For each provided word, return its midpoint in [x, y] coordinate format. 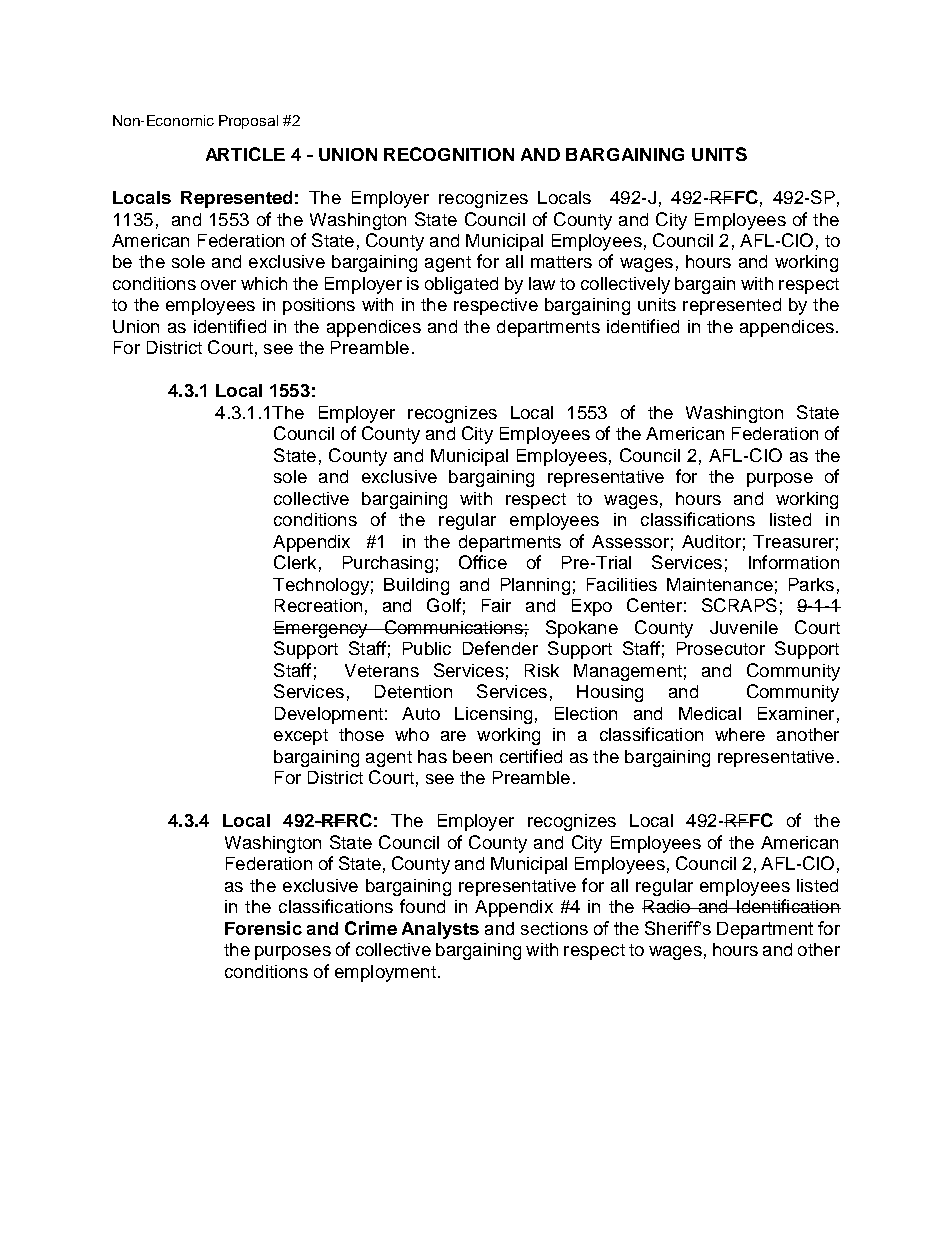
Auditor [711, 541]
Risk [542, 670]
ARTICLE [245, 154]
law [542, 283]
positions [319, 306]
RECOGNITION [449, 154]
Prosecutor [721, 648]
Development [329, 715]
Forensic [263, 928]
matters [561, 262]
